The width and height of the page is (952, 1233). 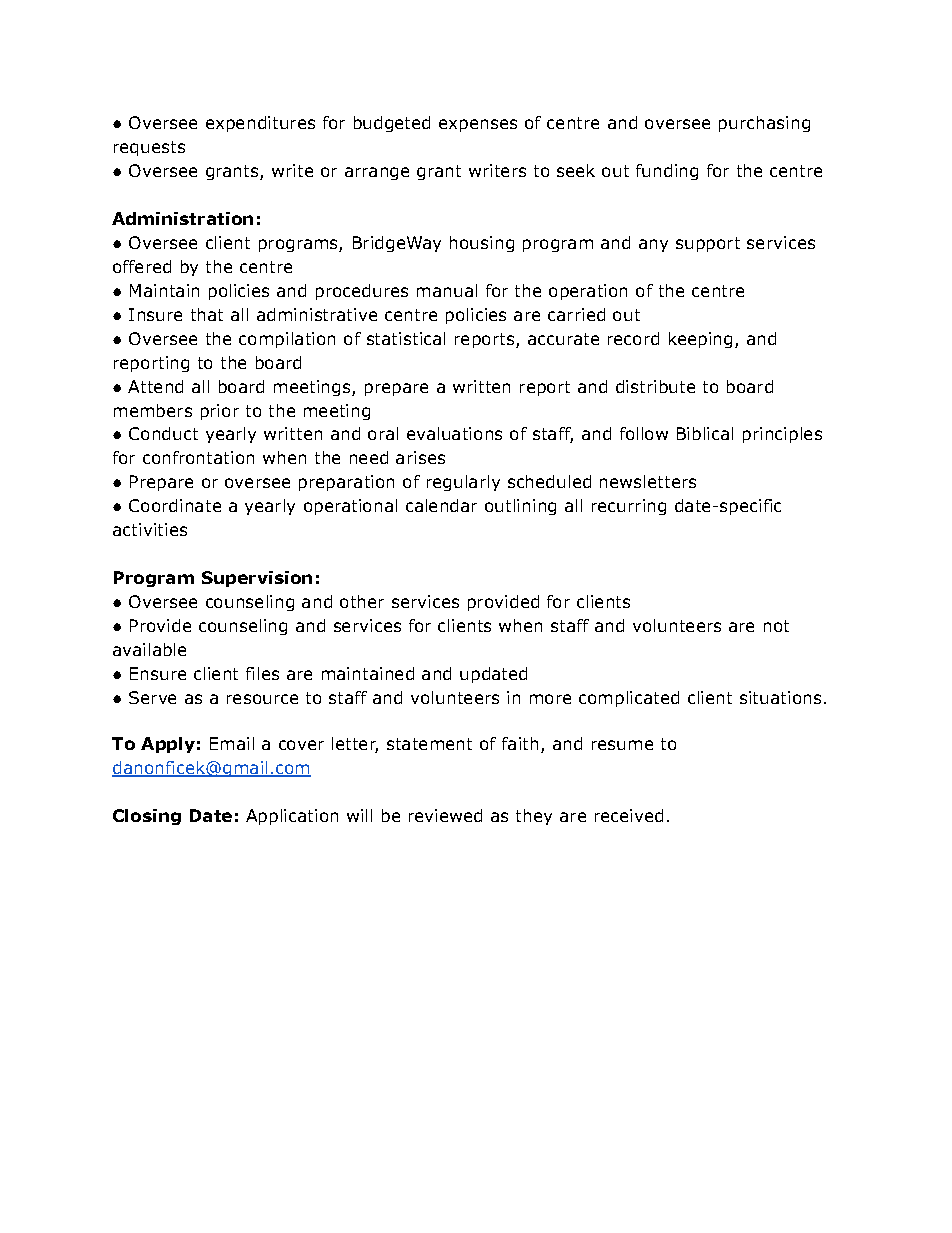 I want to click on reviewed, so click(x=445, y=815).
